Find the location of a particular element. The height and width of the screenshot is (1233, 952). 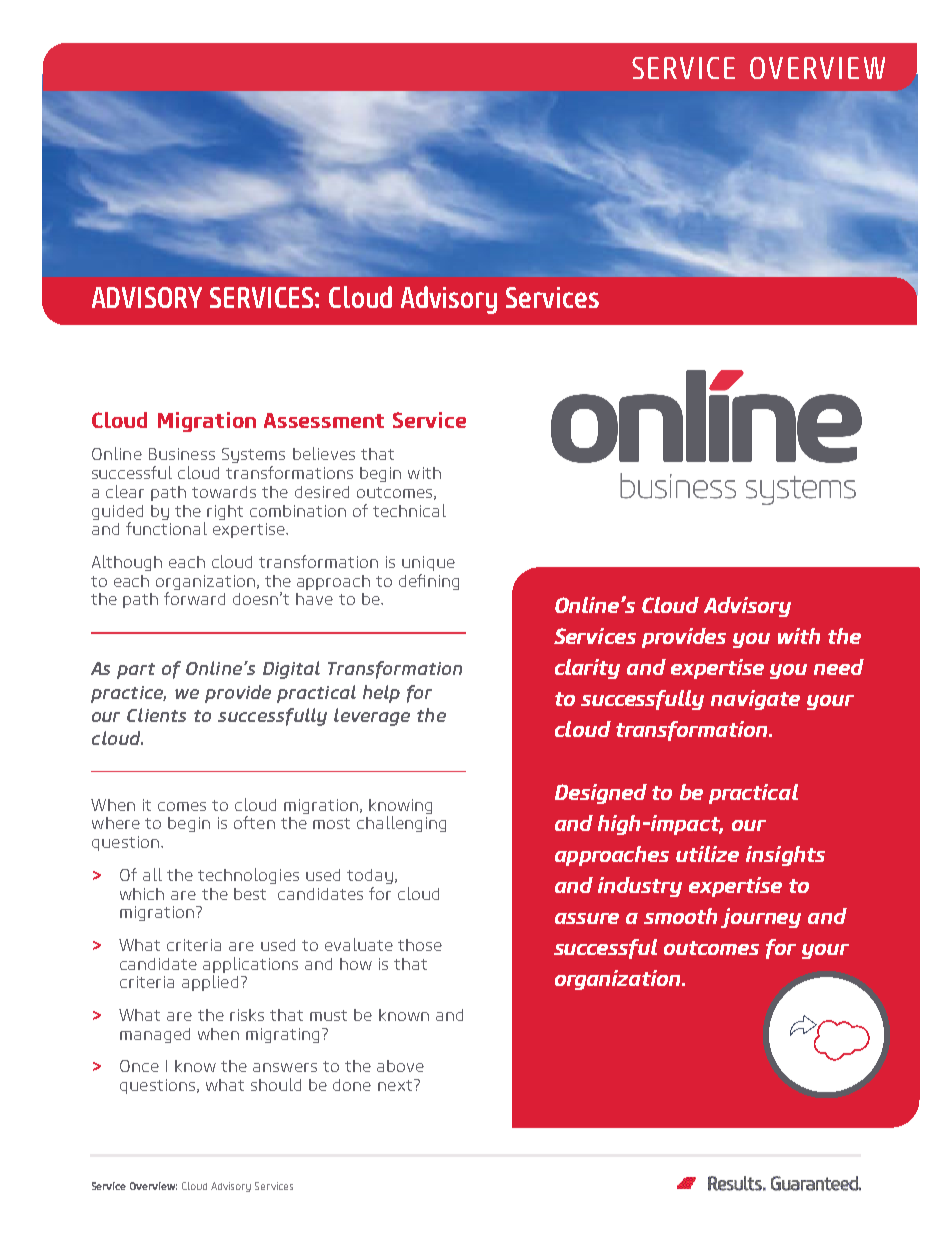

forward is located at coordinates (194, 598).
